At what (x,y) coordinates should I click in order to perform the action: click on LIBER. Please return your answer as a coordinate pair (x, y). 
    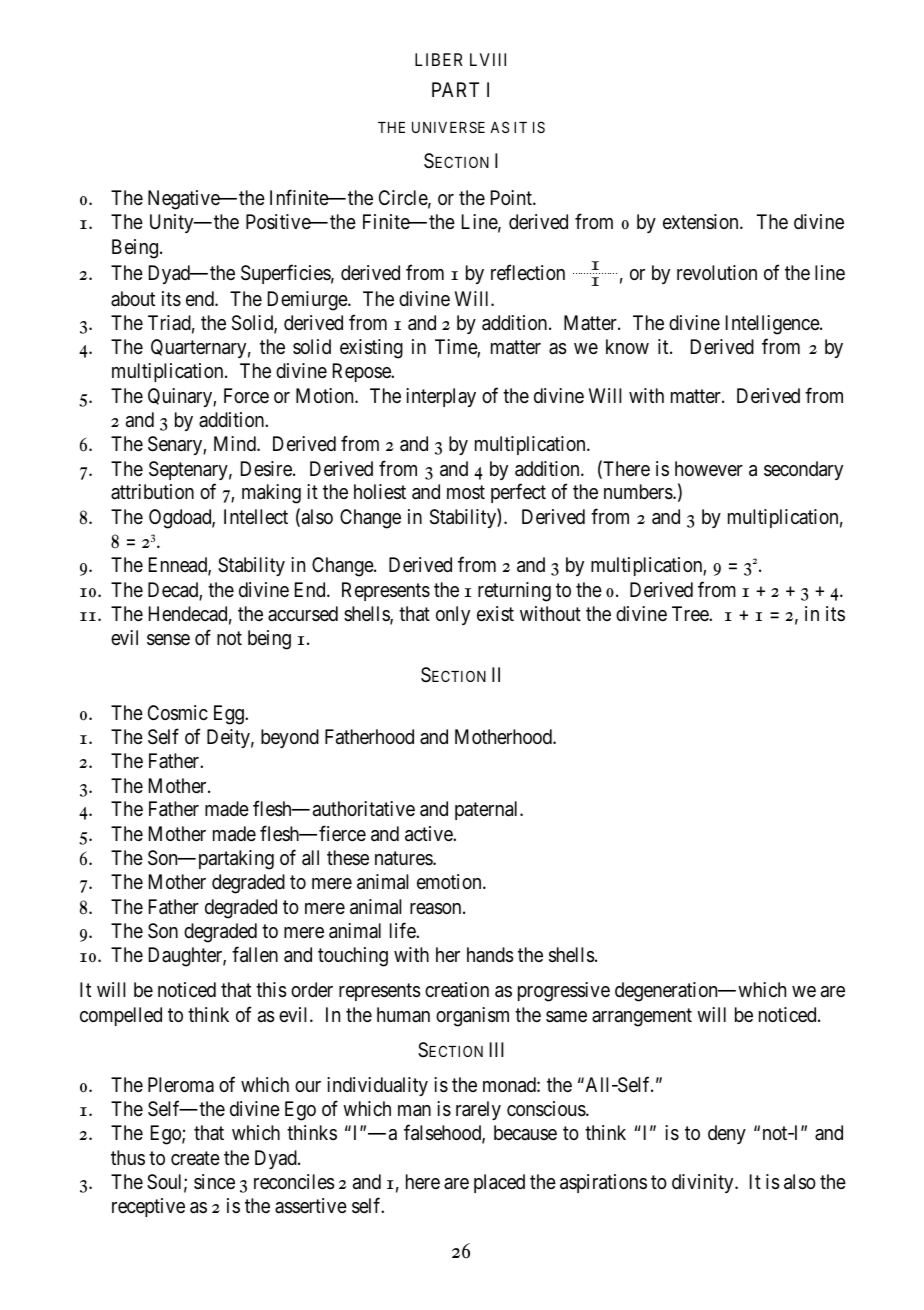
    Looking at the image, I should click on (439, 59).
